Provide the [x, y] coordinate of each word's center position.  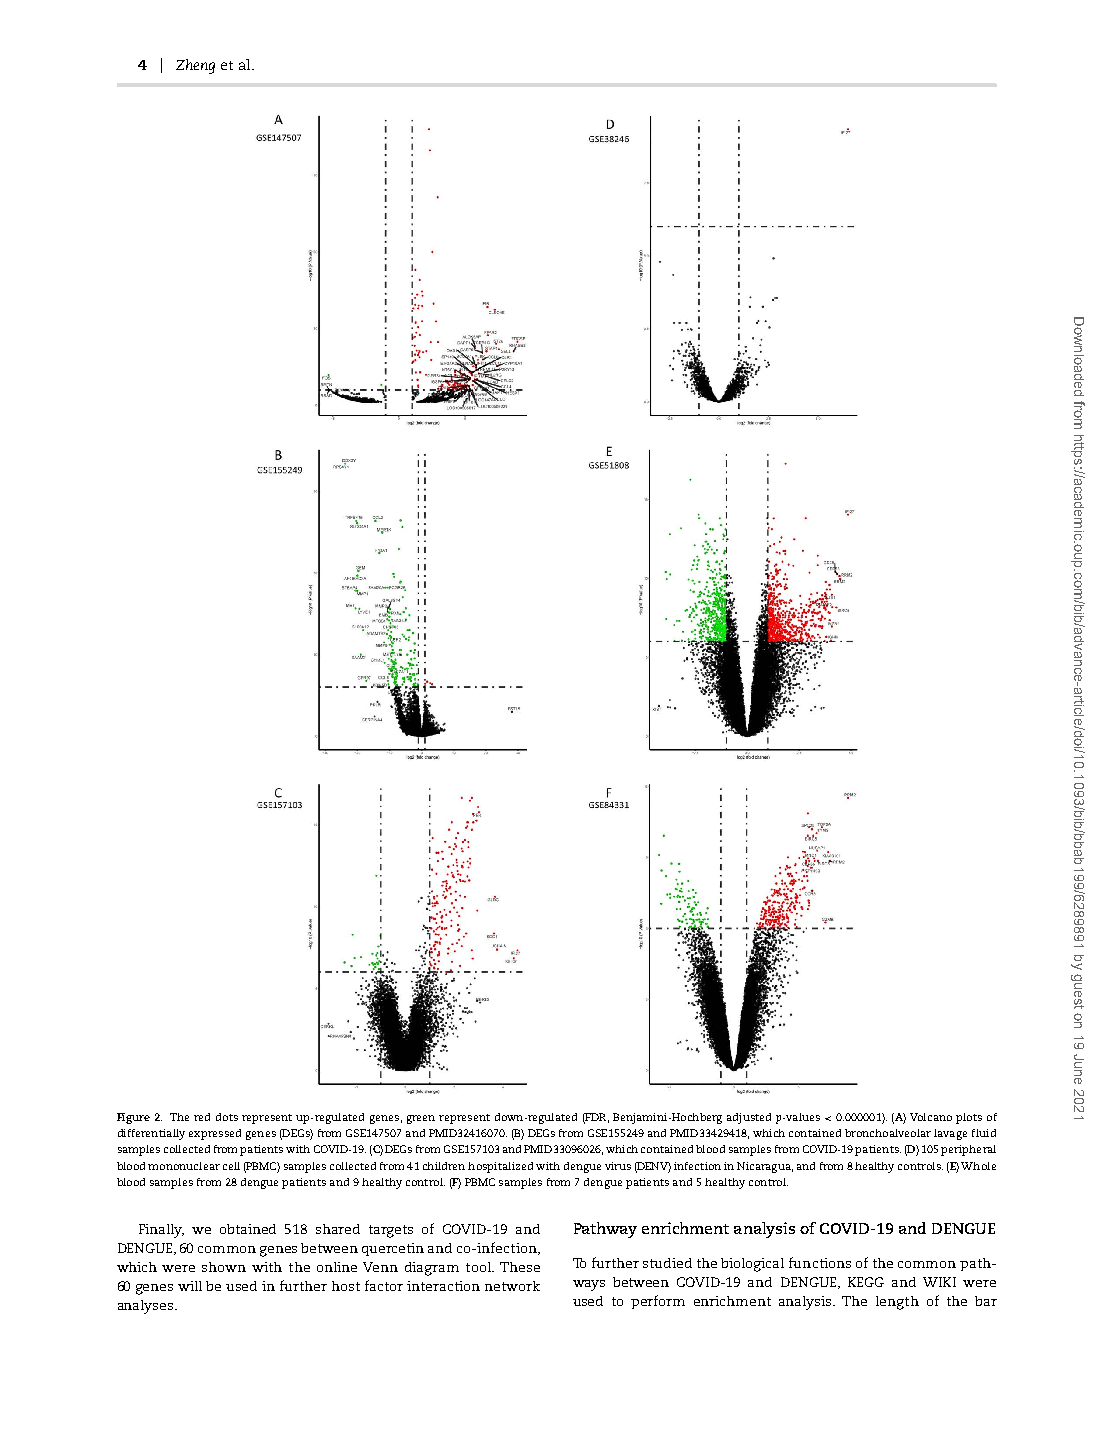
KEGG [866, 1282]
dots [227, 1117]
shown [224, 1267]
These [520, 1267]
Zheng [195, 66]
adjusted [749, 1118]
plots [969, 1118]
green [421, 1119]
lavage [950, 1134]
